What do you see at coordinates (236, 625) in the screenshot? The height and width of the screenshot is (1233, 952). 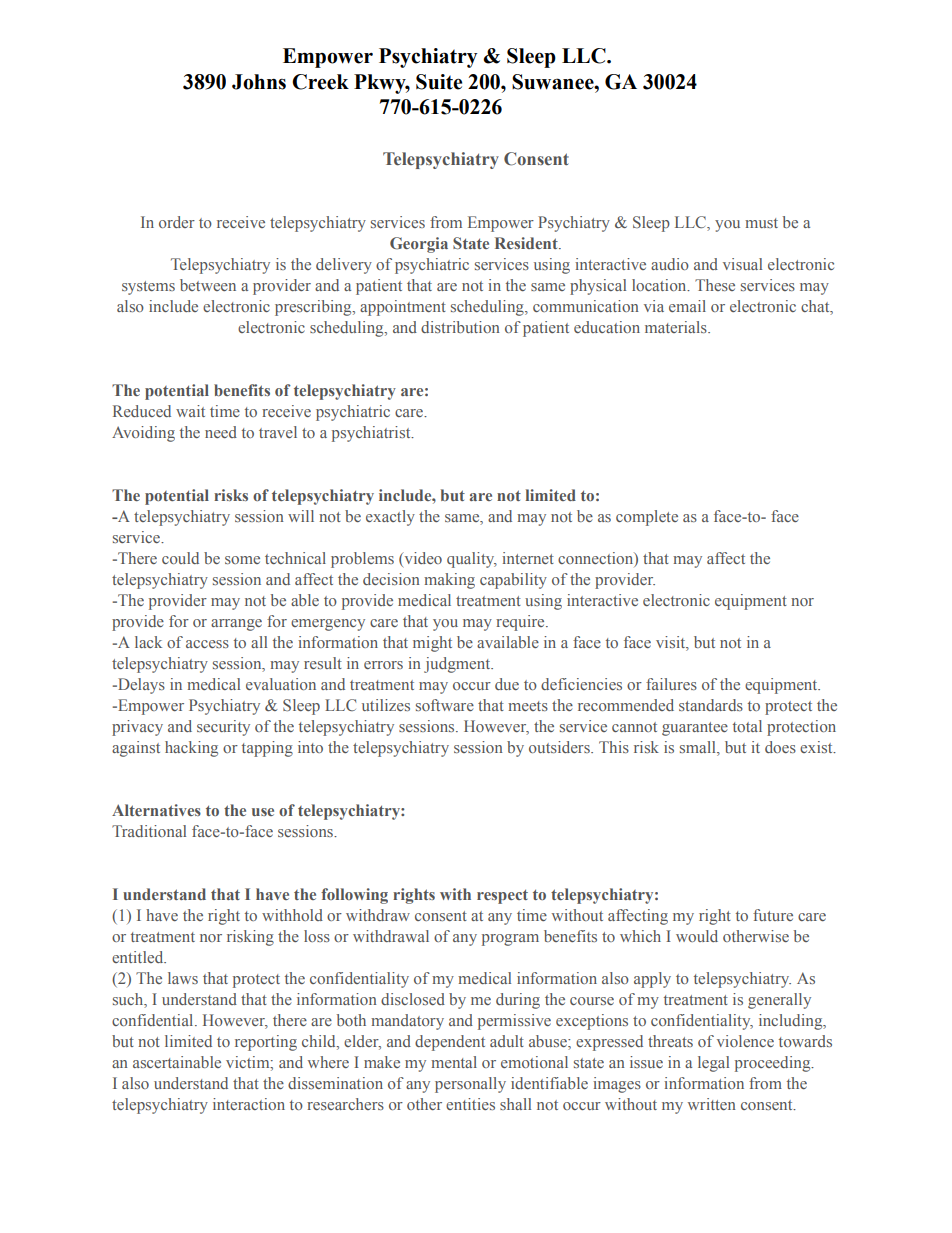 I see `arrange` at bounding box center [236, 625].
